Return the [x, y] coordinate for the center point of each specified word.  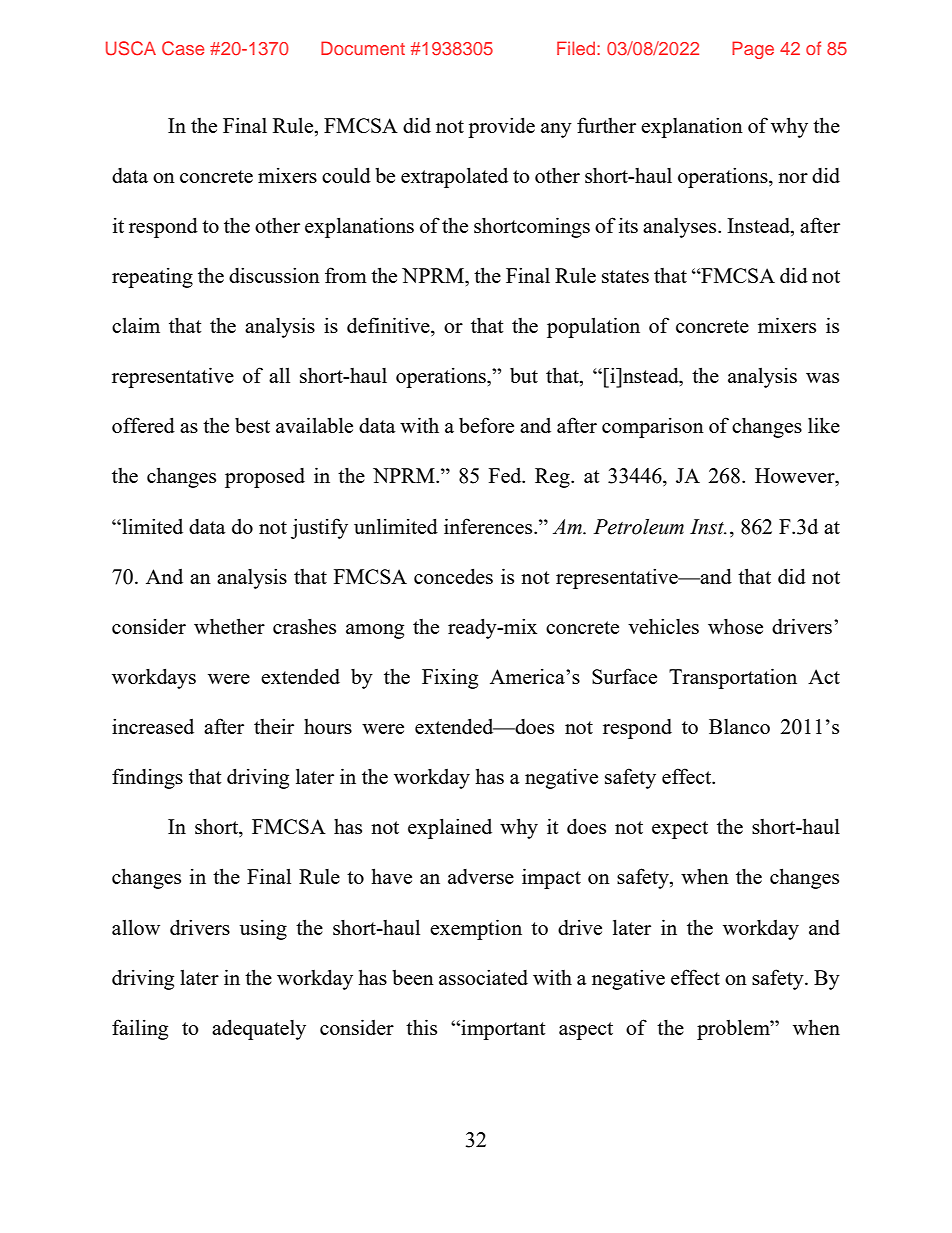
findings [147, 778]
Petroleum [639, 527]
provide [501, 127]
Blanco [739, 726]
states [625, 276]
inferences [489, 526]
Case [183, 48]
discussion [274, 275]
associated [483, 977]
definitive [389, 326]
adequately [259, 1029]
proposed [265, 478]
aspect [586, 1031]
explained [450, 828]
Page [753, 50]
